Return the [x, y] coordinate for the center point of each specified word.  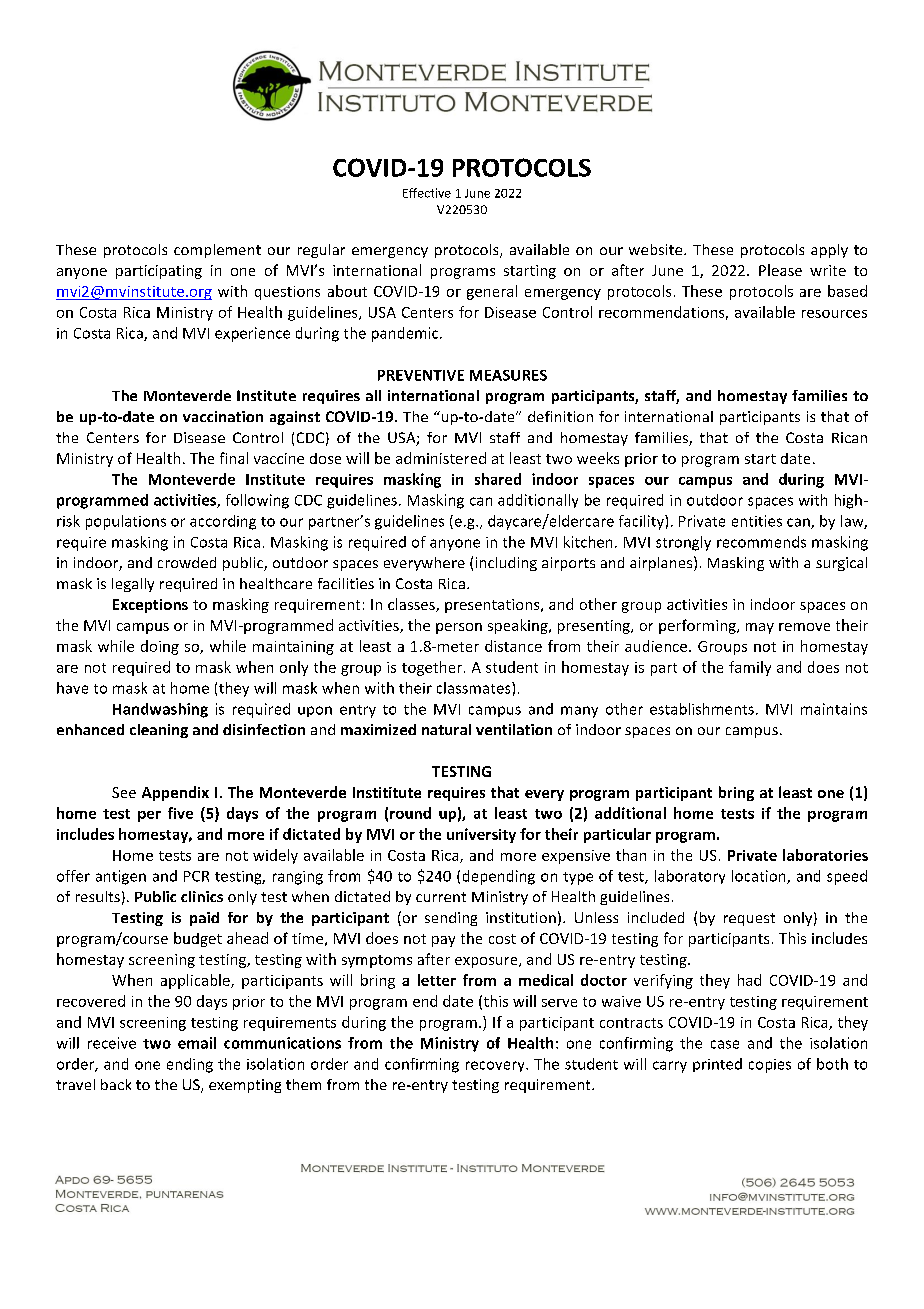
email [197, 1043]
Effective [427, 193]
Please [780, 270]
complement [217, 251]
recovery [496, 1066]
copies [770, 1066]
